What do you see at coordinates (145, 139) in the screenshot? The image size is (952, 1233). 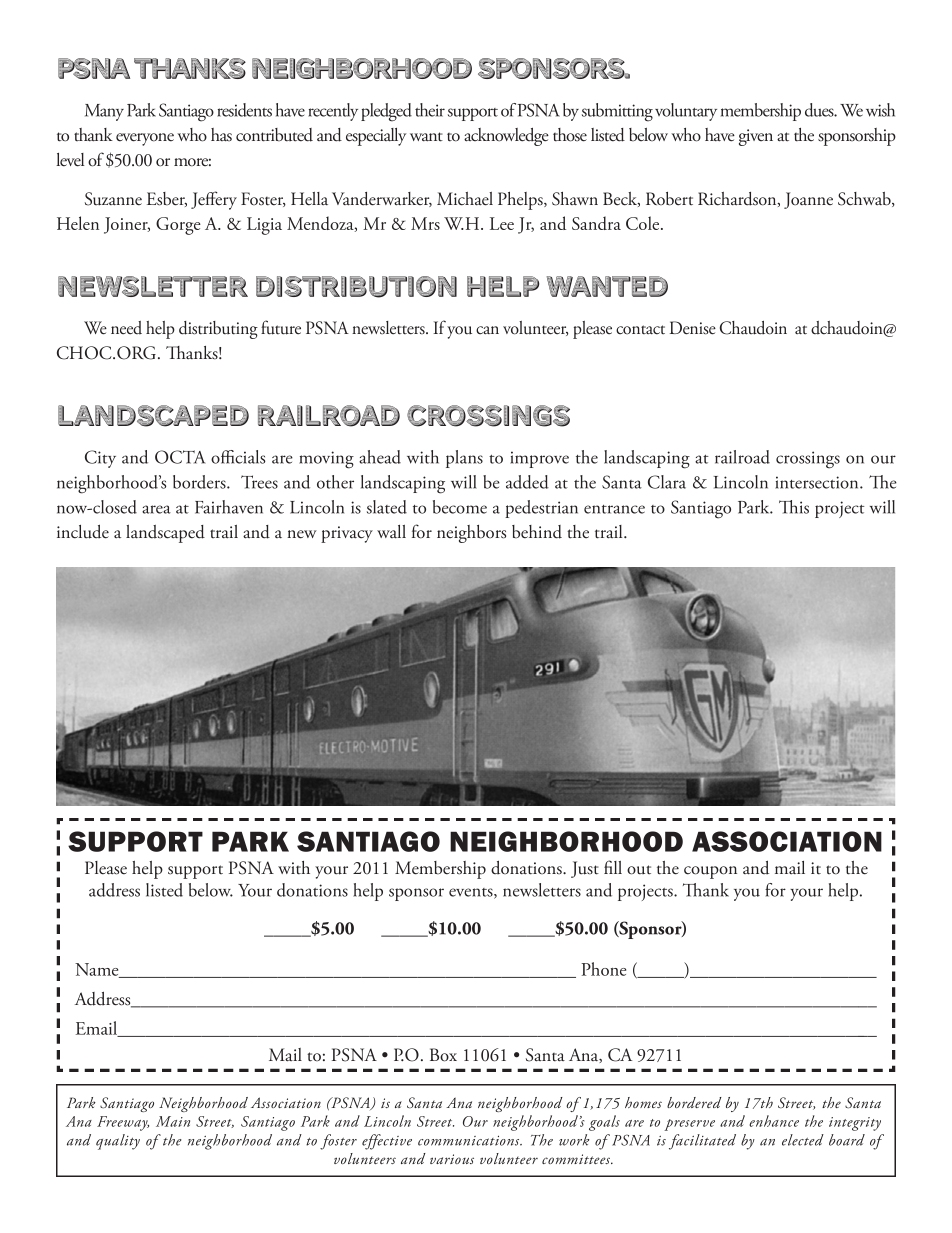 I see `everyone` at bounding box center [145, 139].
